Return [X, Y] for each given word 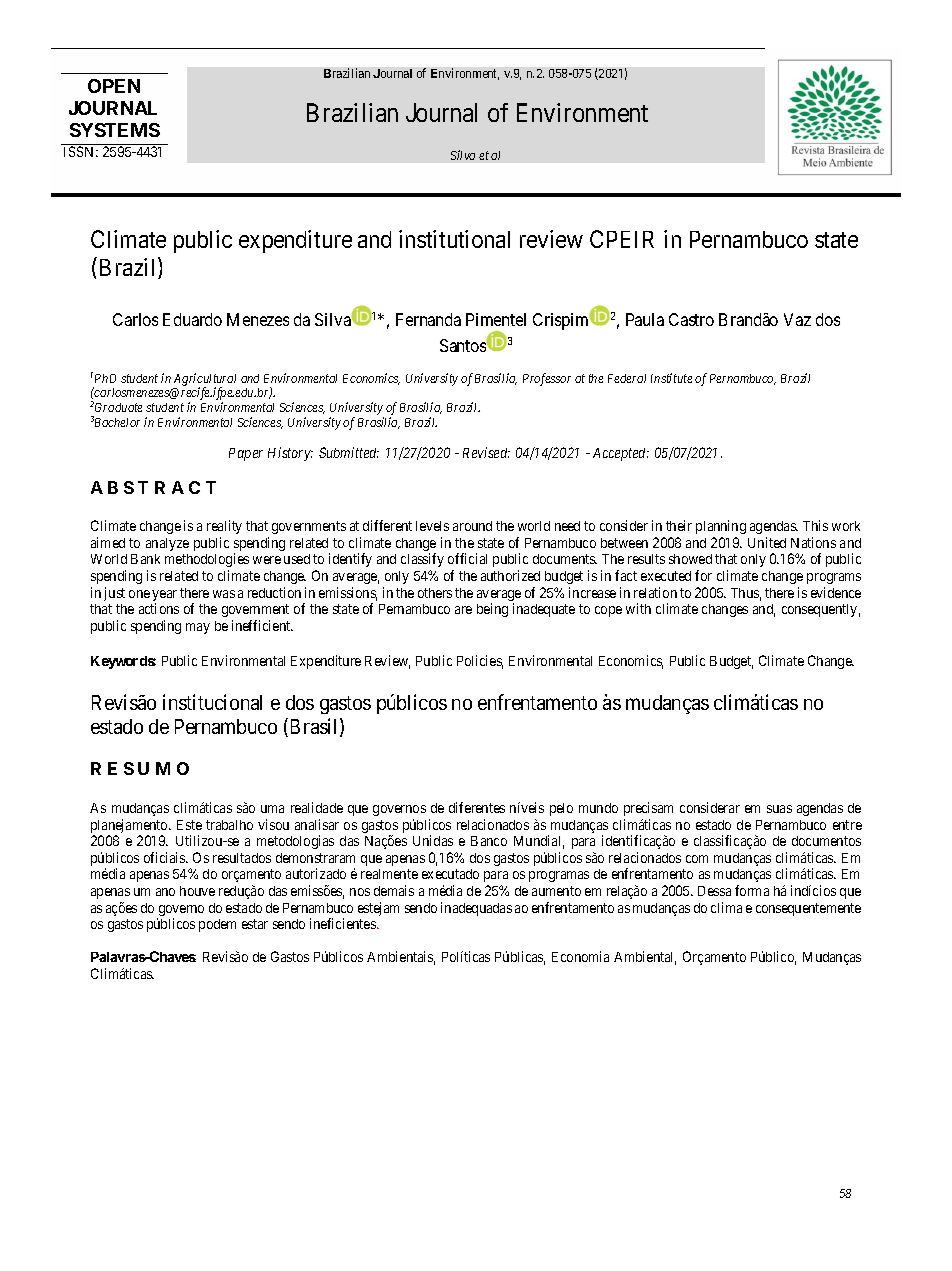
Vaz [797, 319]
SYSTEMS [115, 130]
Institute [671, 378]
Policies [480, 662]
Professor [547, 379]
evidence [836, 592]
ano [165, 892]
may [198, 628]
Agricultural [205, 380]
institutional [454, 239]
